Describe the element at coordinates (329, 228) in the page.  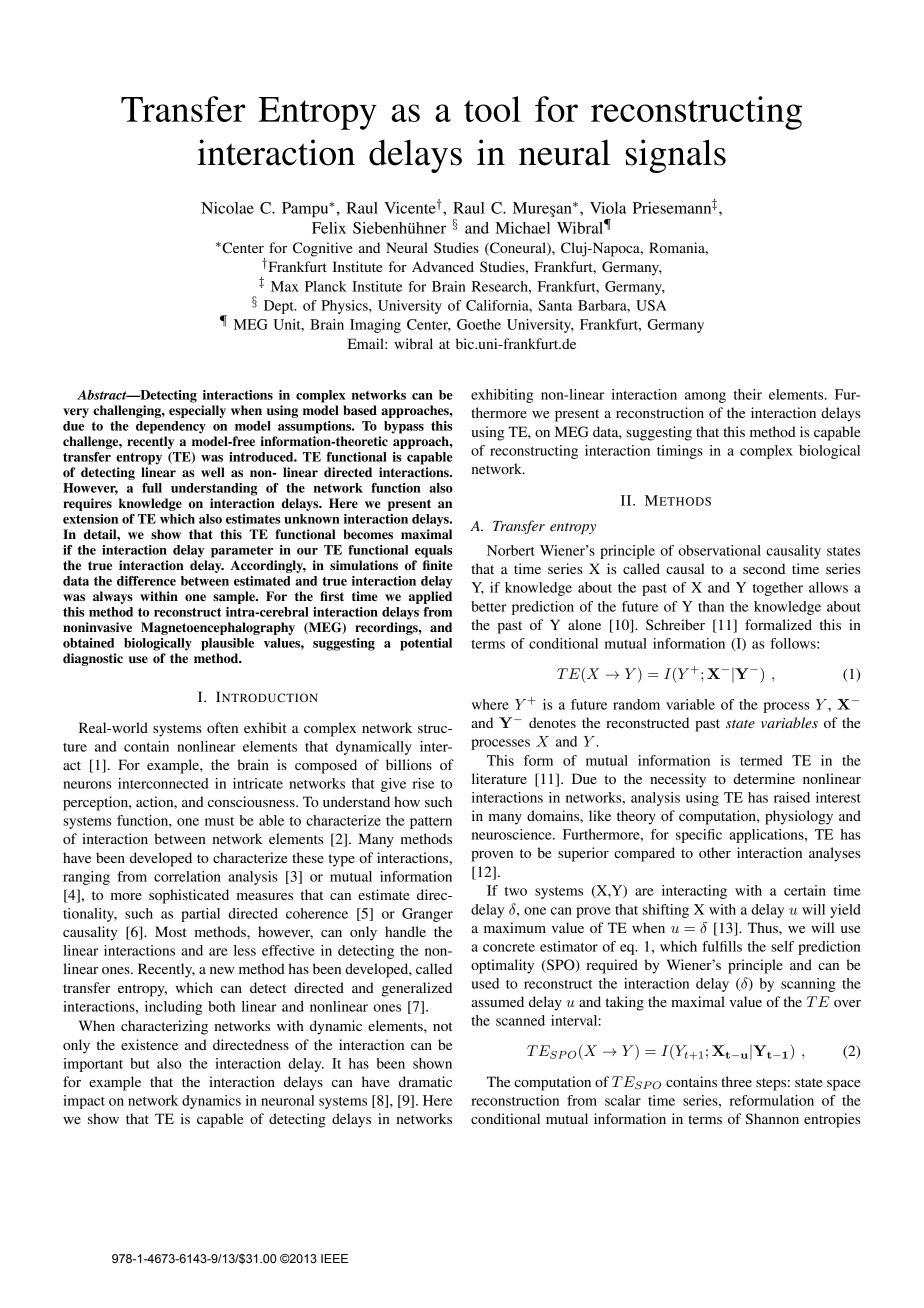
I see `Felix` at that location.
